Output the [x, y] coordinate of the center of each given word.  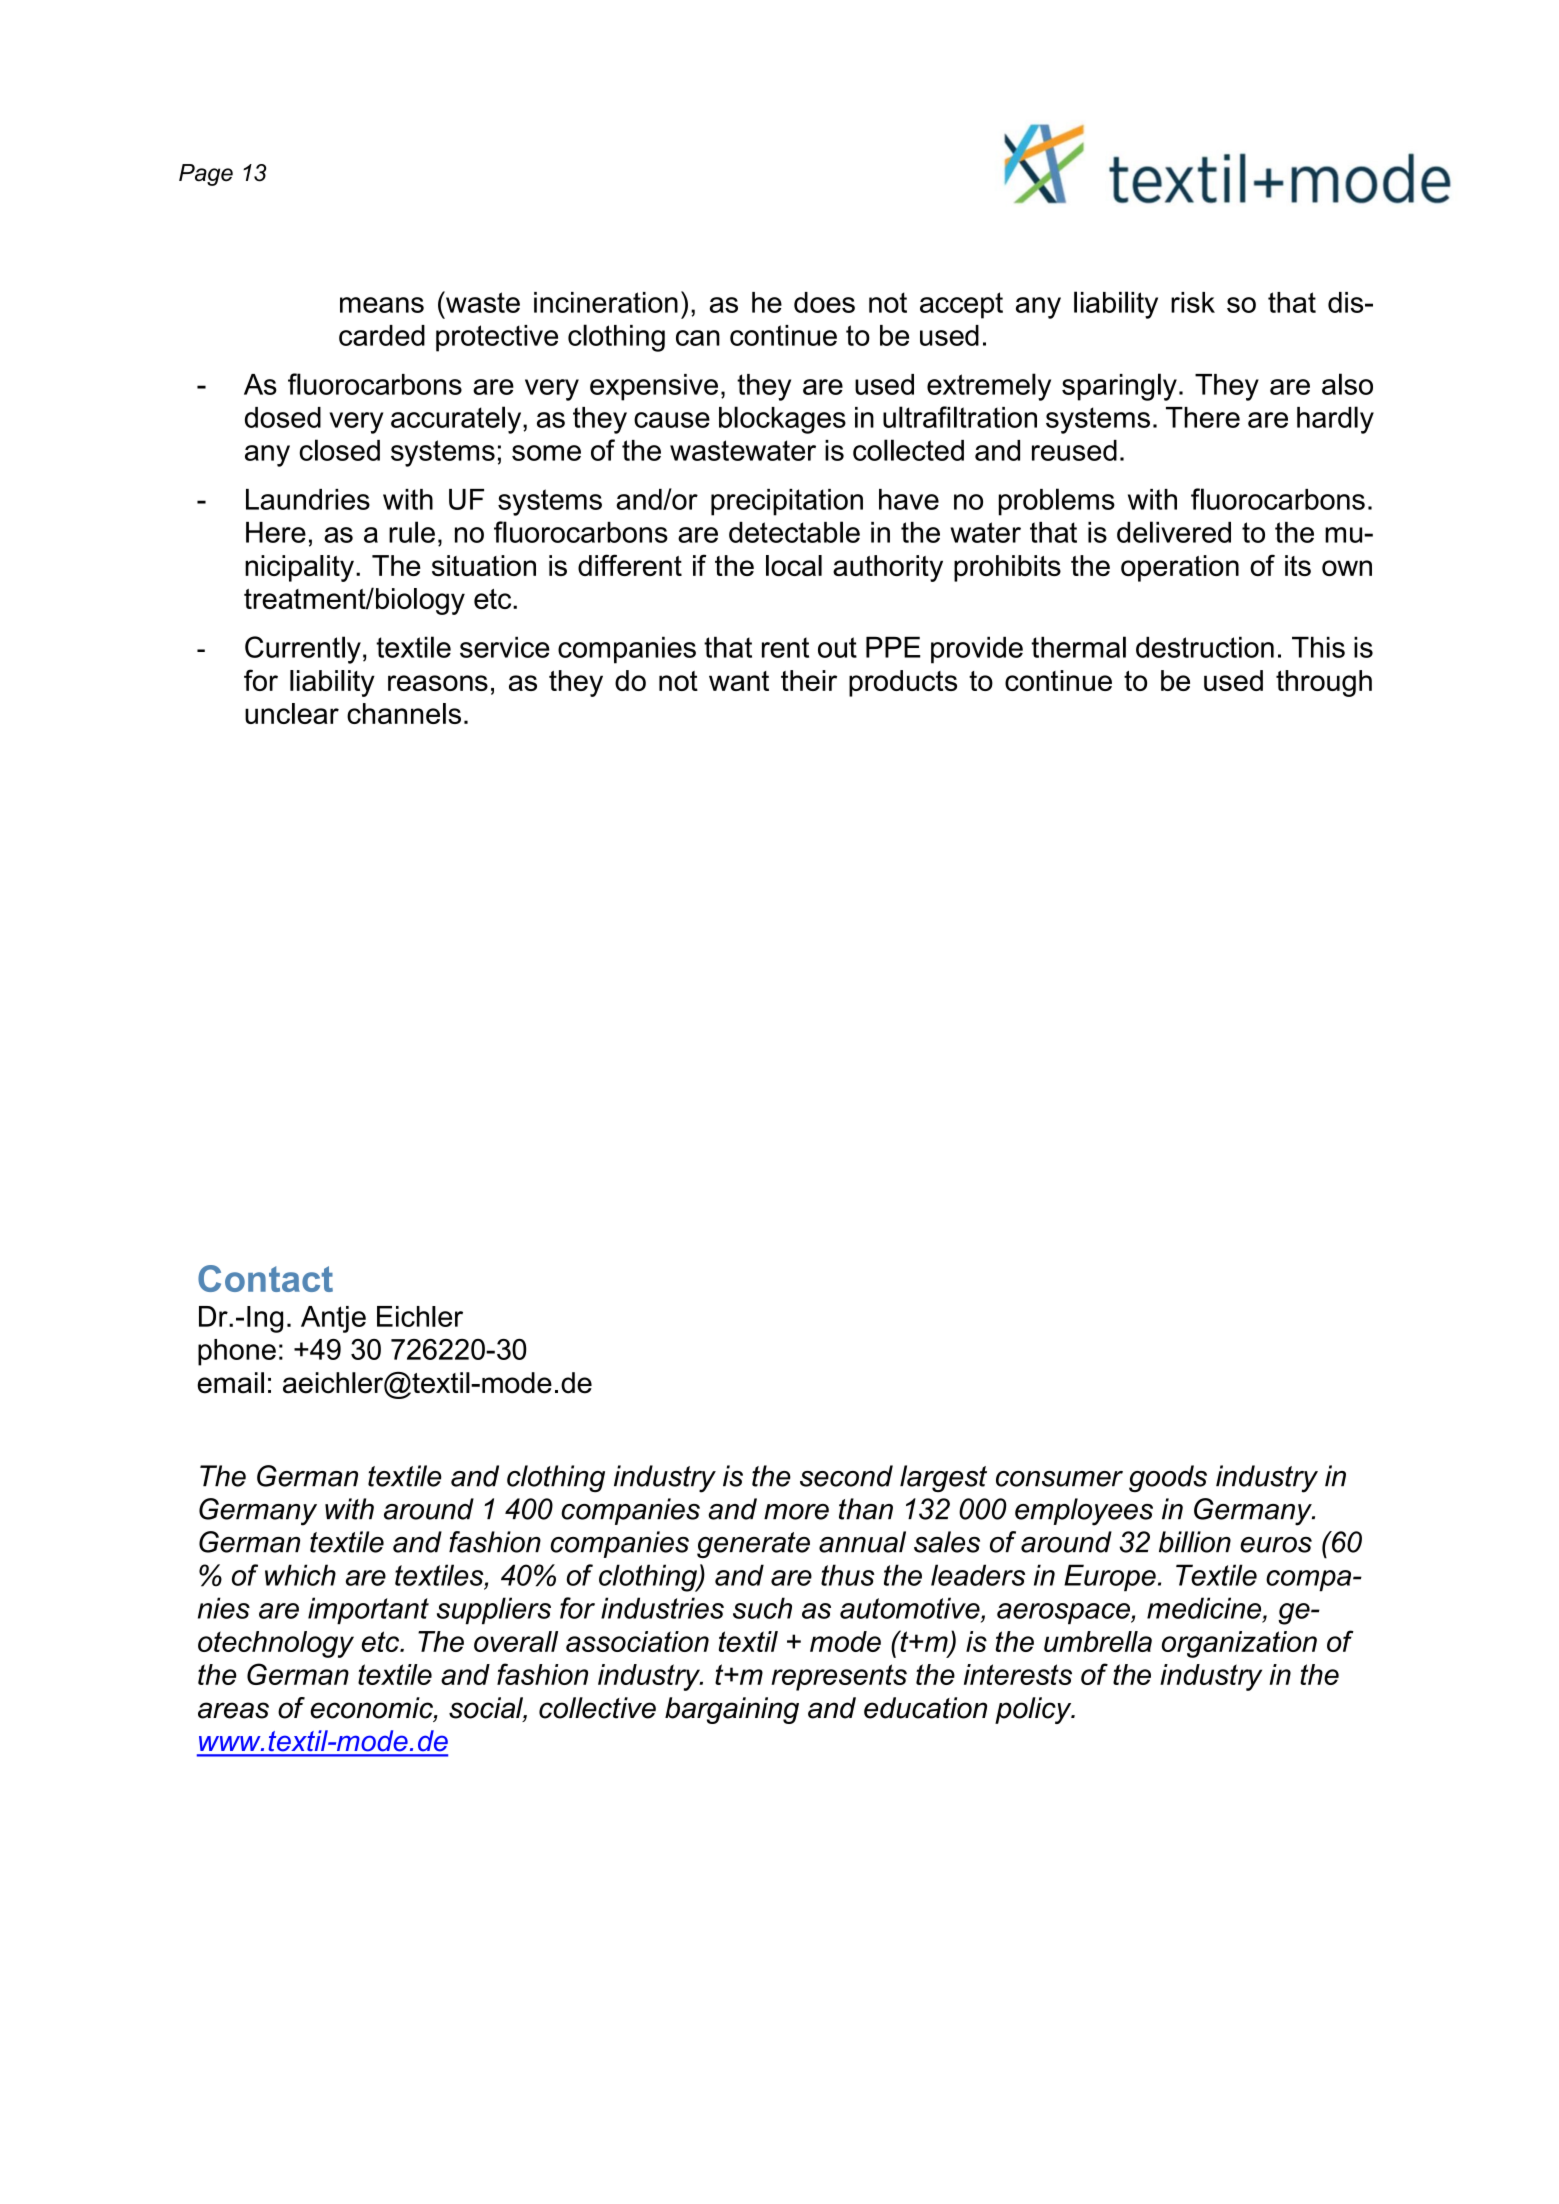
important [368, 1610]
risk [1193, 302]
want [739, 681]
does [824, 302]
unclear [292, 713]
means [382, 305]
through [1324, 683]
